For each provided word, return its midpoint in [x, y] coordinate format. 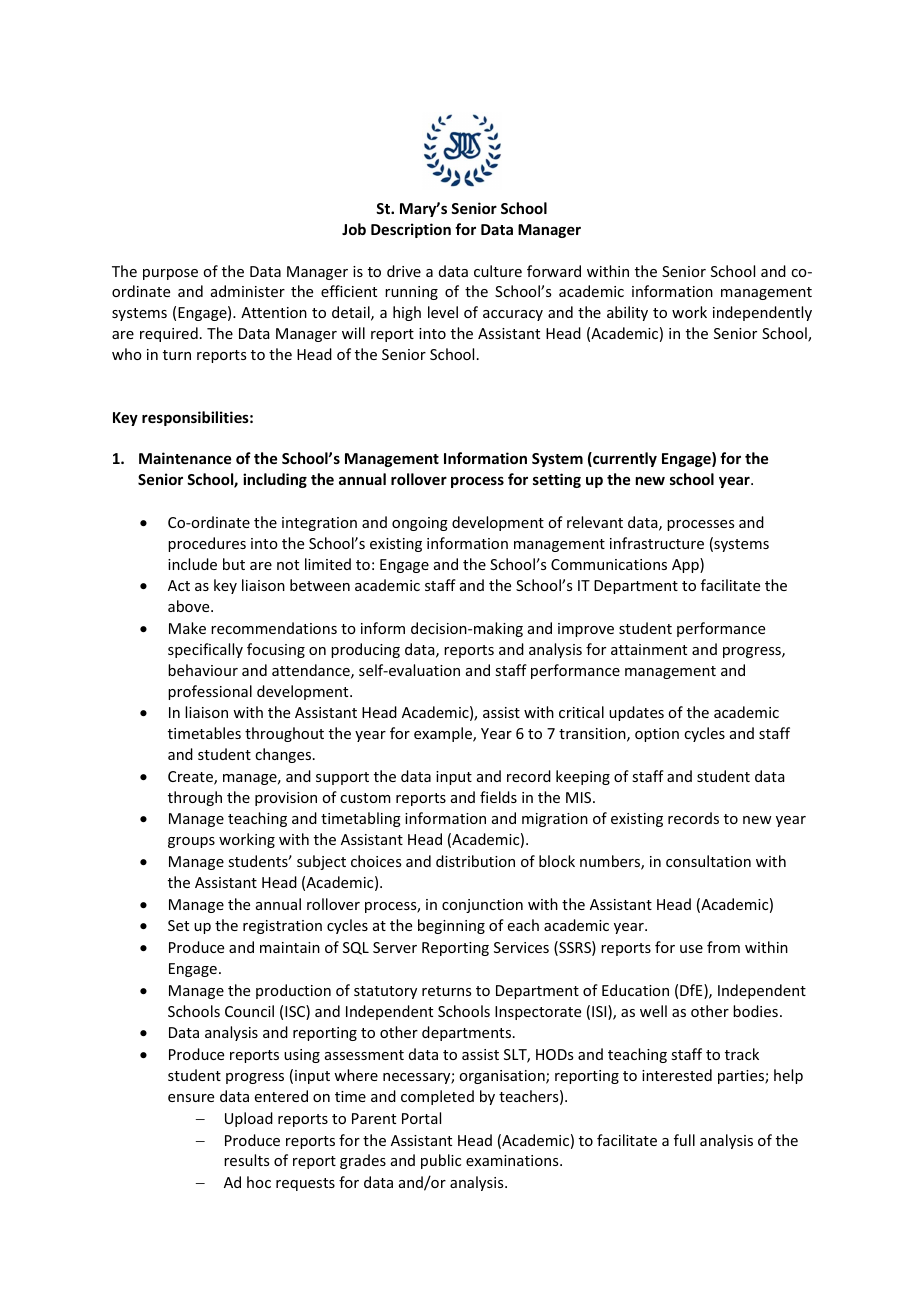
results [246, 1160]
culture [498, 271]
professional [210, 692]
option [657, 735]
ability [627, 313]
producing [365, 650]
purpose [170, 274]
